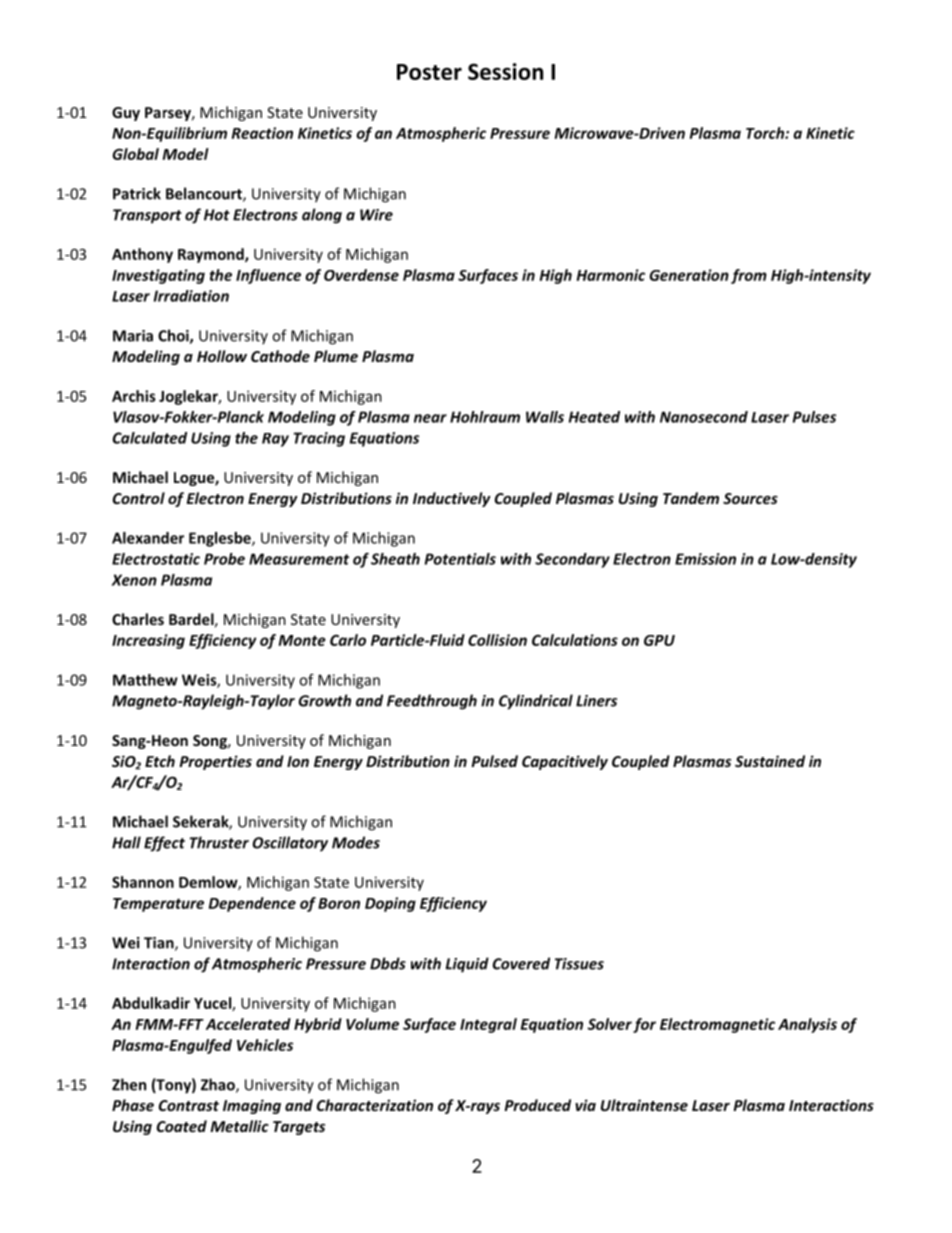 Image resolution: width=952 pixels, height=1233 pixels. What do you see at coordinates (224, 559) in the screenshot?
I see `Probe` at bounding box center [224, 559].
